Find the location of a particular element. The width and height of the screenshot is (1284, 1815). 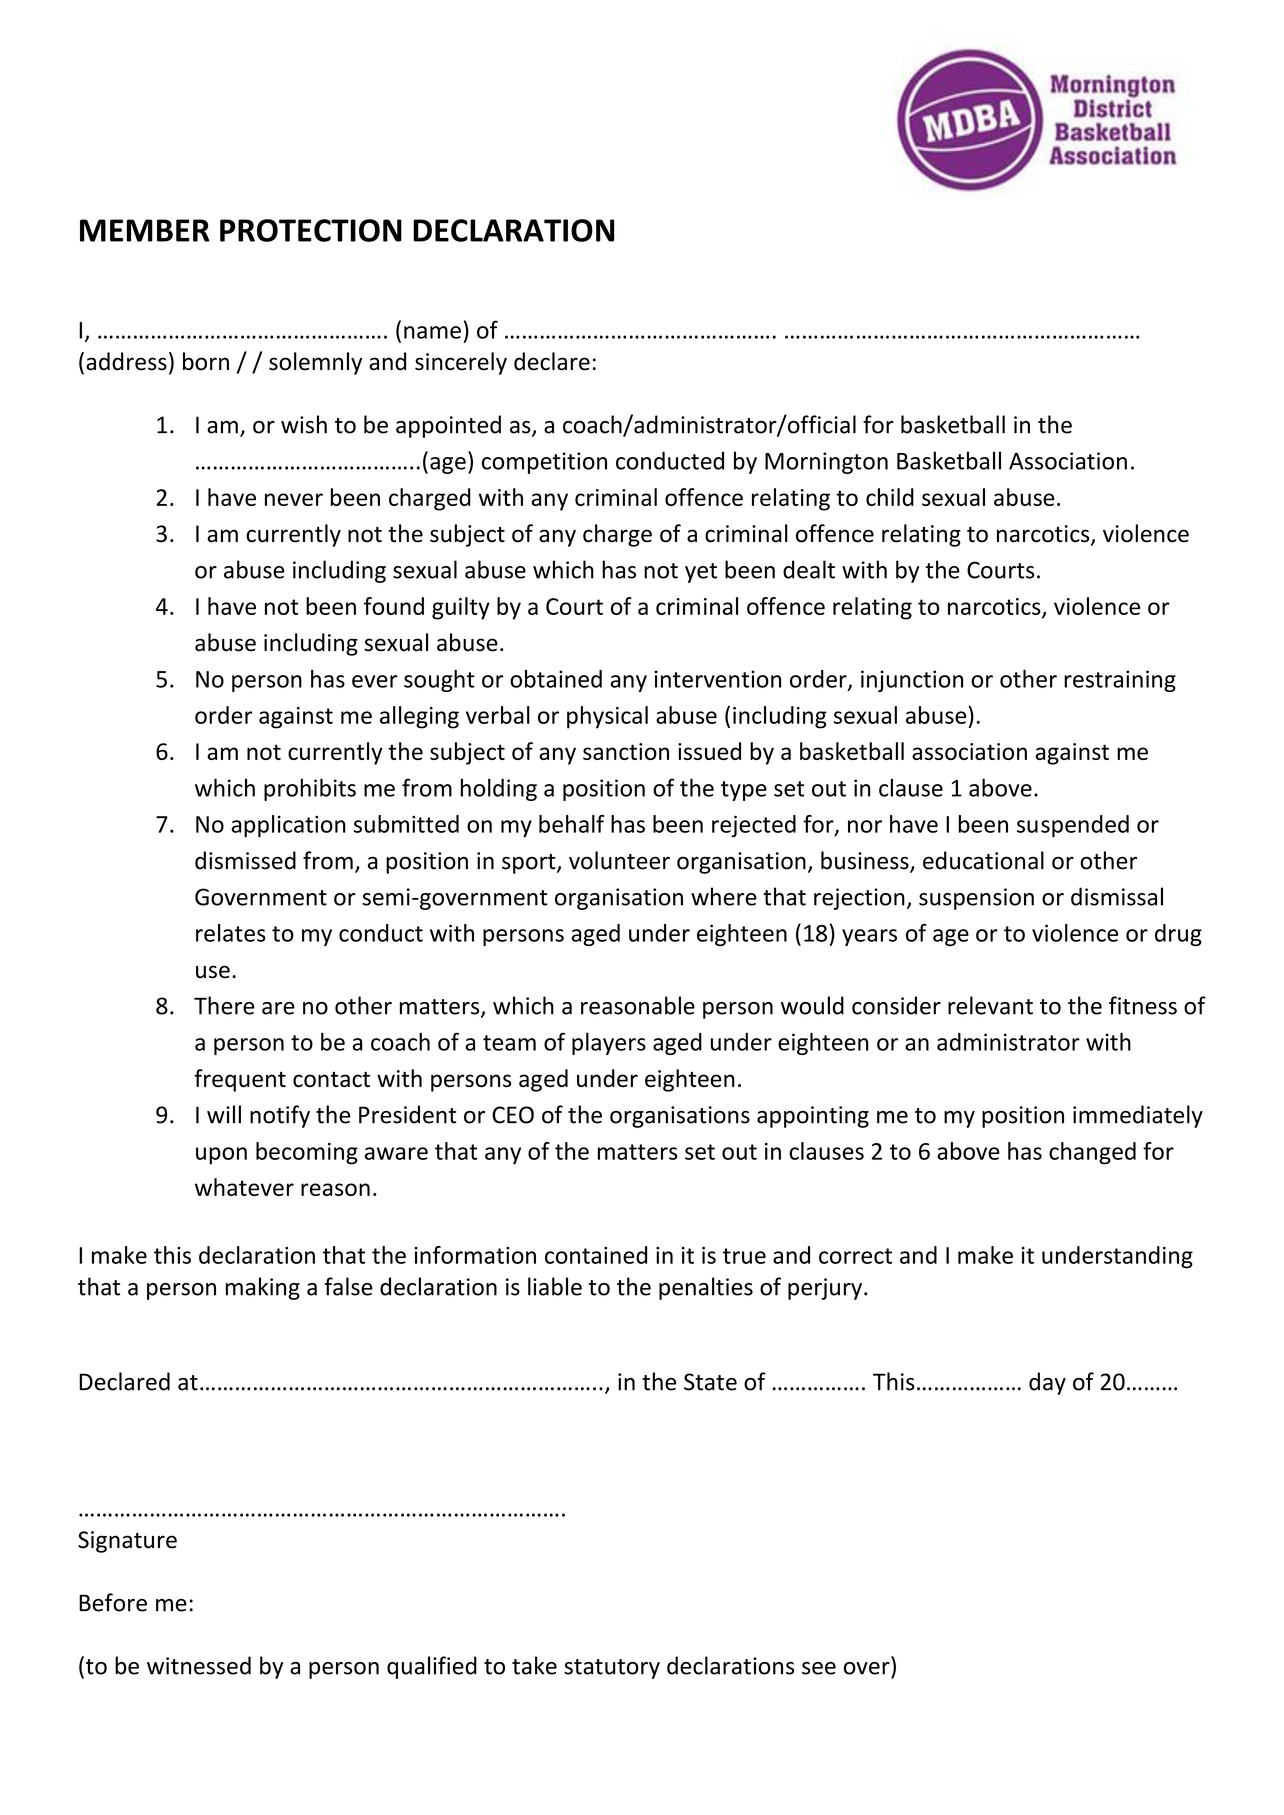

changed is located at coordinates (1092, 1153).
